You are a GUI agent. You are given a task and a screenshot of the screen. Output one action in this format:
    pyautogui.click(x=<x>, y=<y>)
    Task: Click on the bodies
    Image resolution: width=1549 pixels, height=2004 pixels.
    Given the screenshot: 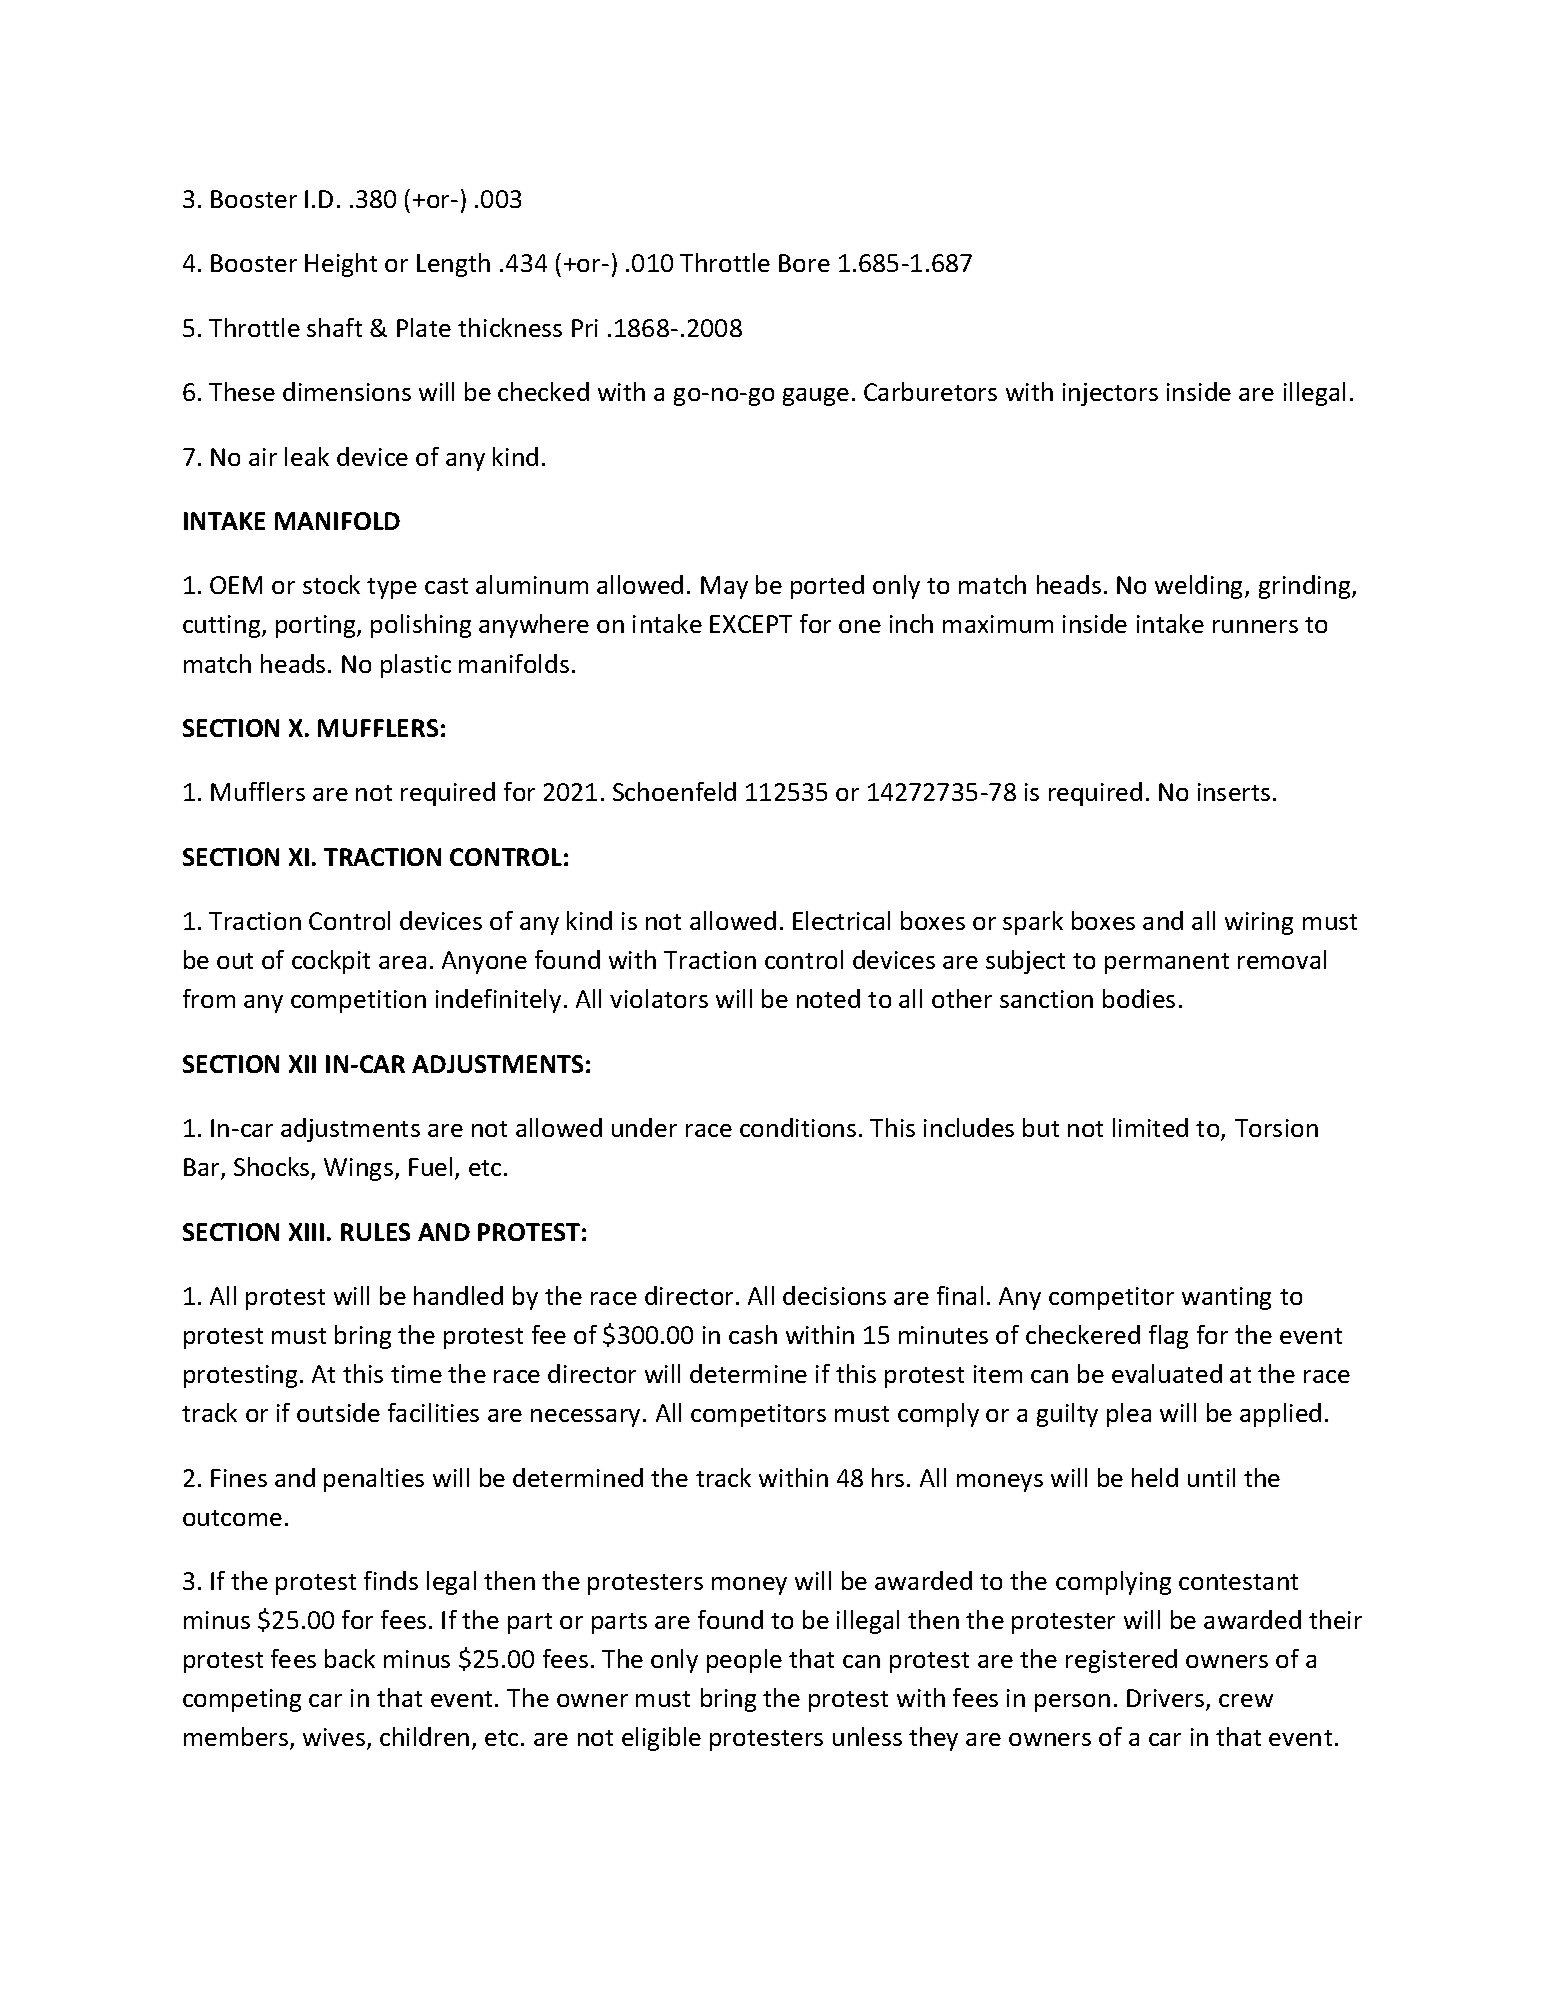 What is the action you would take?
    pyautogui.click(x=1139, y=998)
